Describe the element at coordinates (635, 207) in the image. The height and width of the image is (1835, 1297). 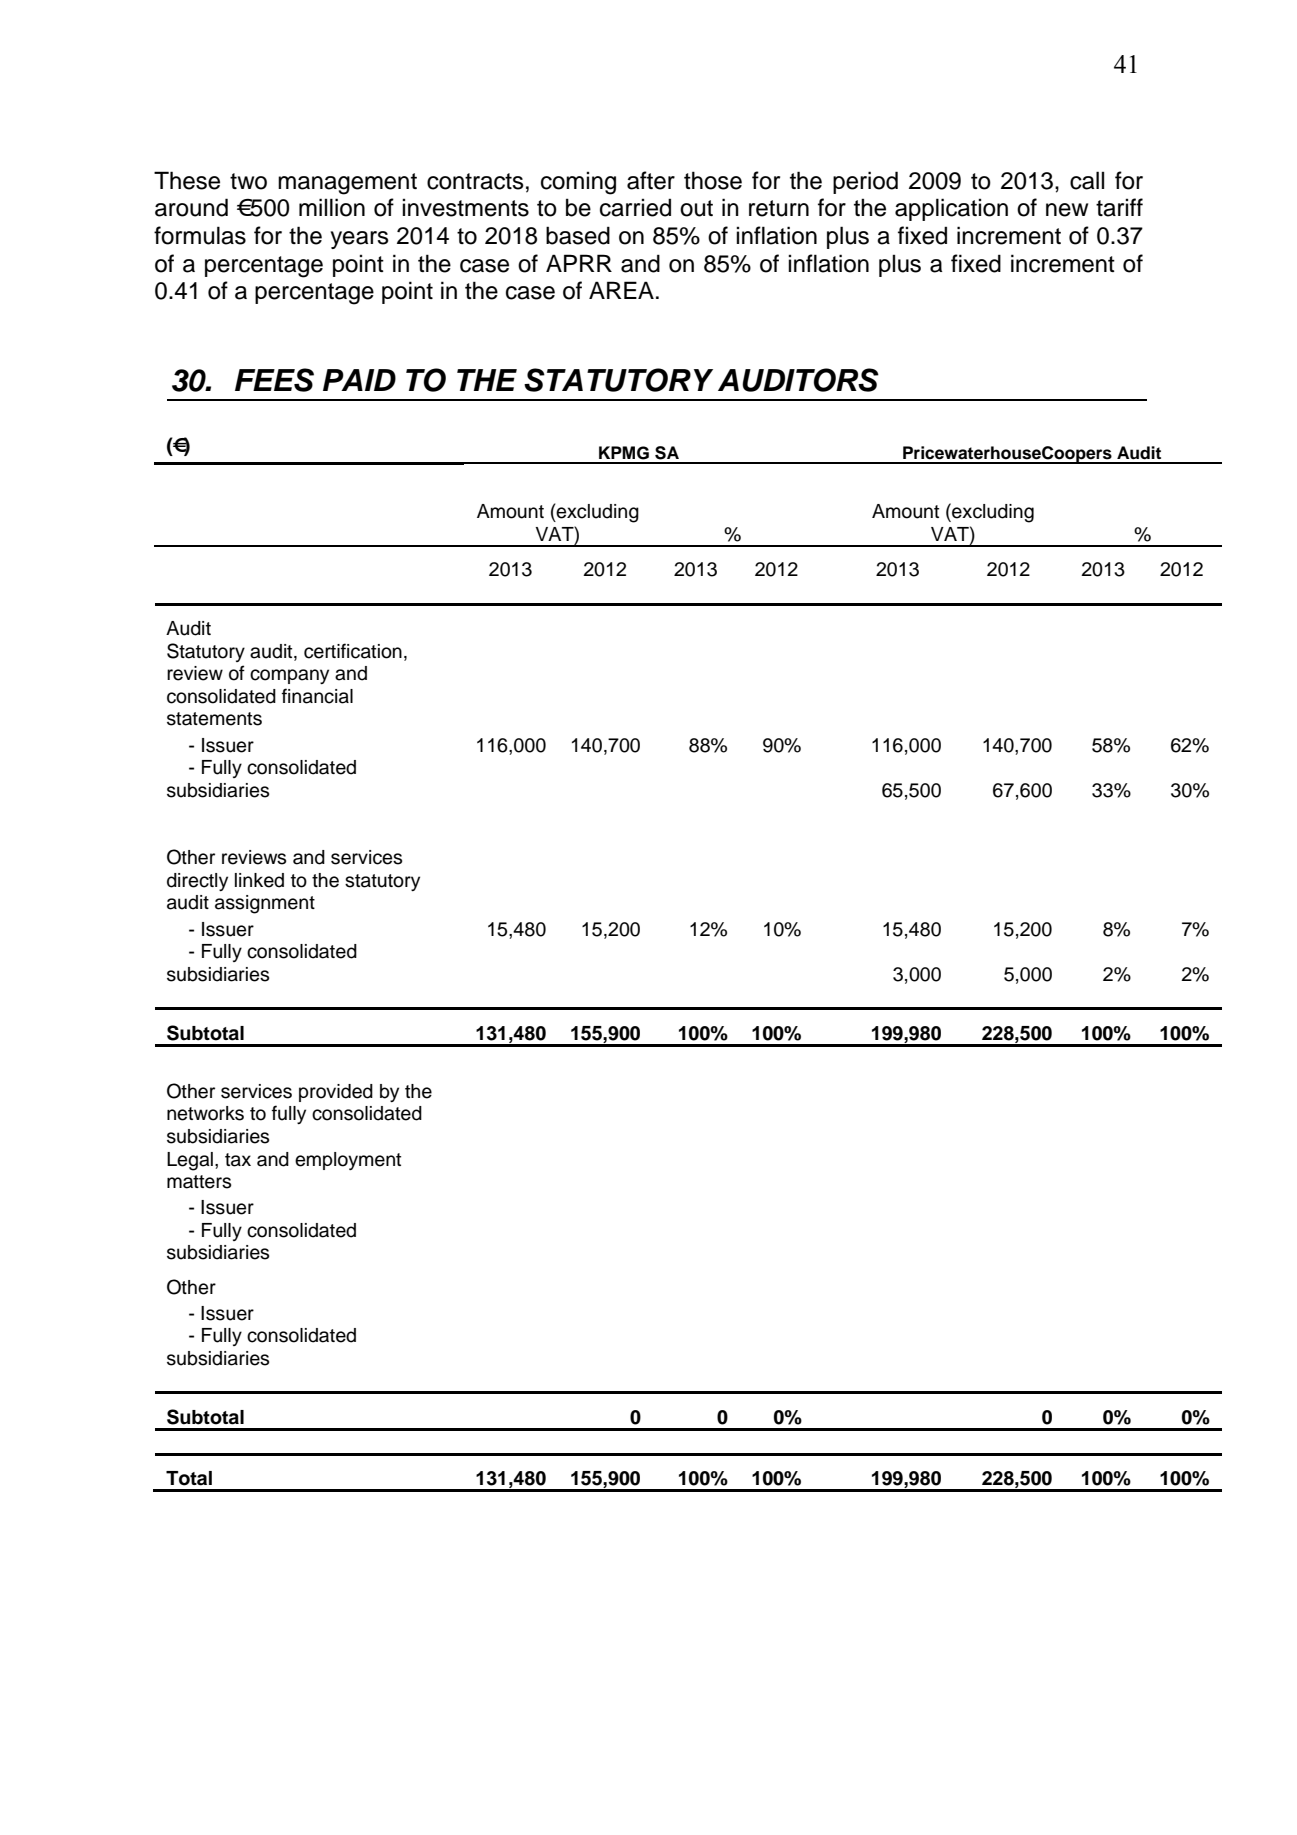
I see `carried` at that location.
